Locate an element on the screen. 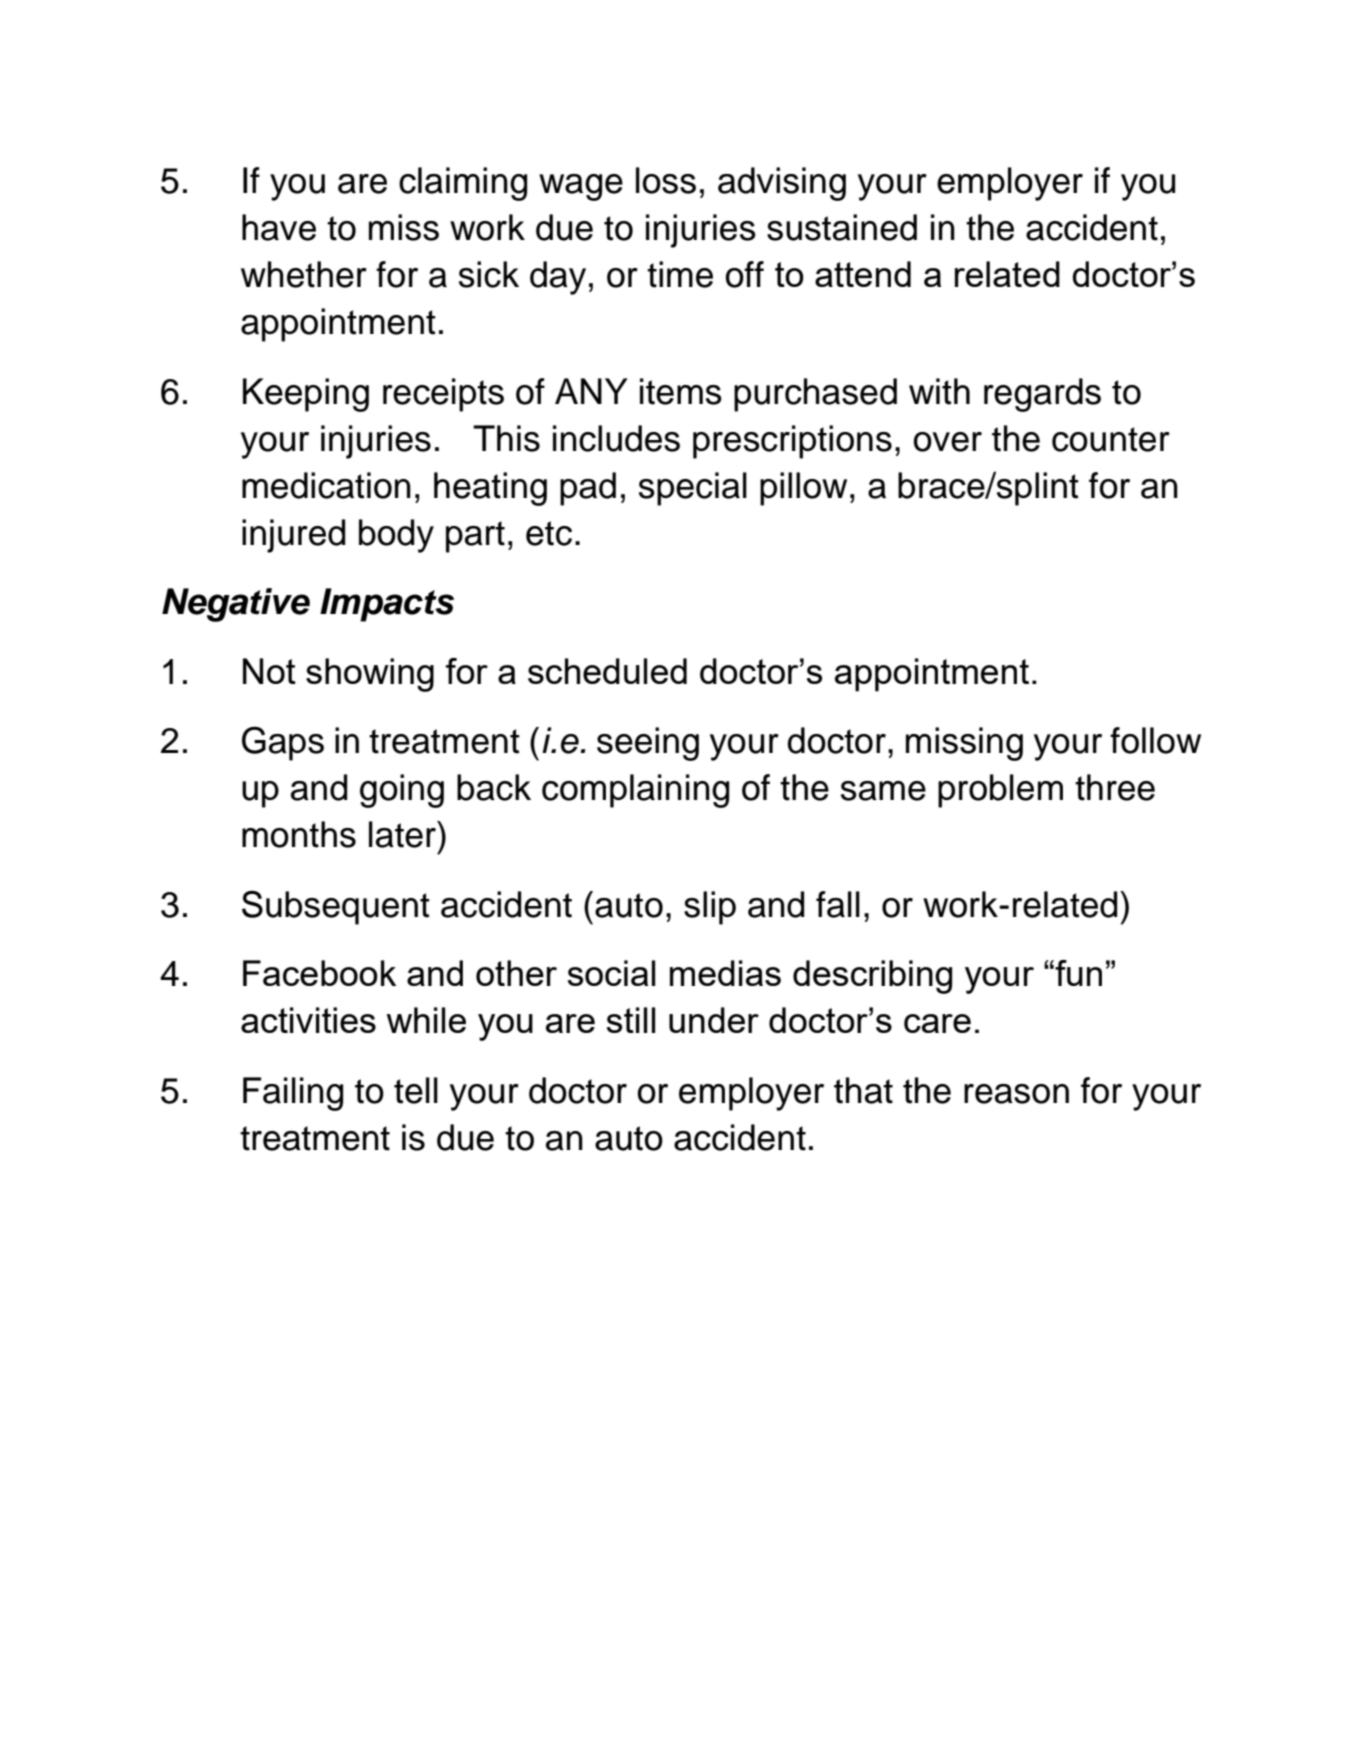 Image resolution: width=1362 pixels, height=1763 pixels. under is located at coordinates (714, 1020).
